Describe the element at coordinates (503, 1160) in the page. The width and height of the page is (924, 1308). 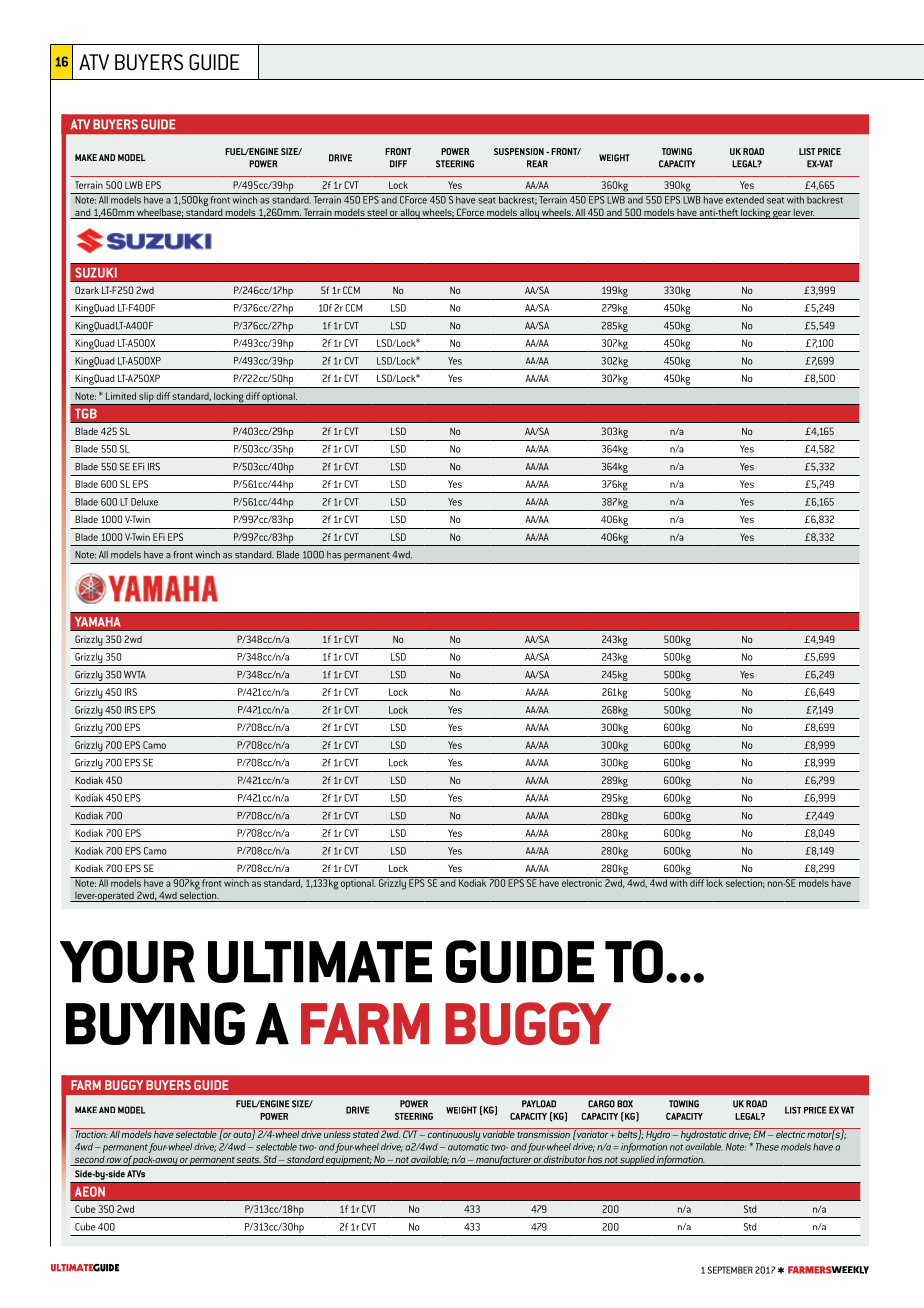
I see `manufacturer` at that location.
